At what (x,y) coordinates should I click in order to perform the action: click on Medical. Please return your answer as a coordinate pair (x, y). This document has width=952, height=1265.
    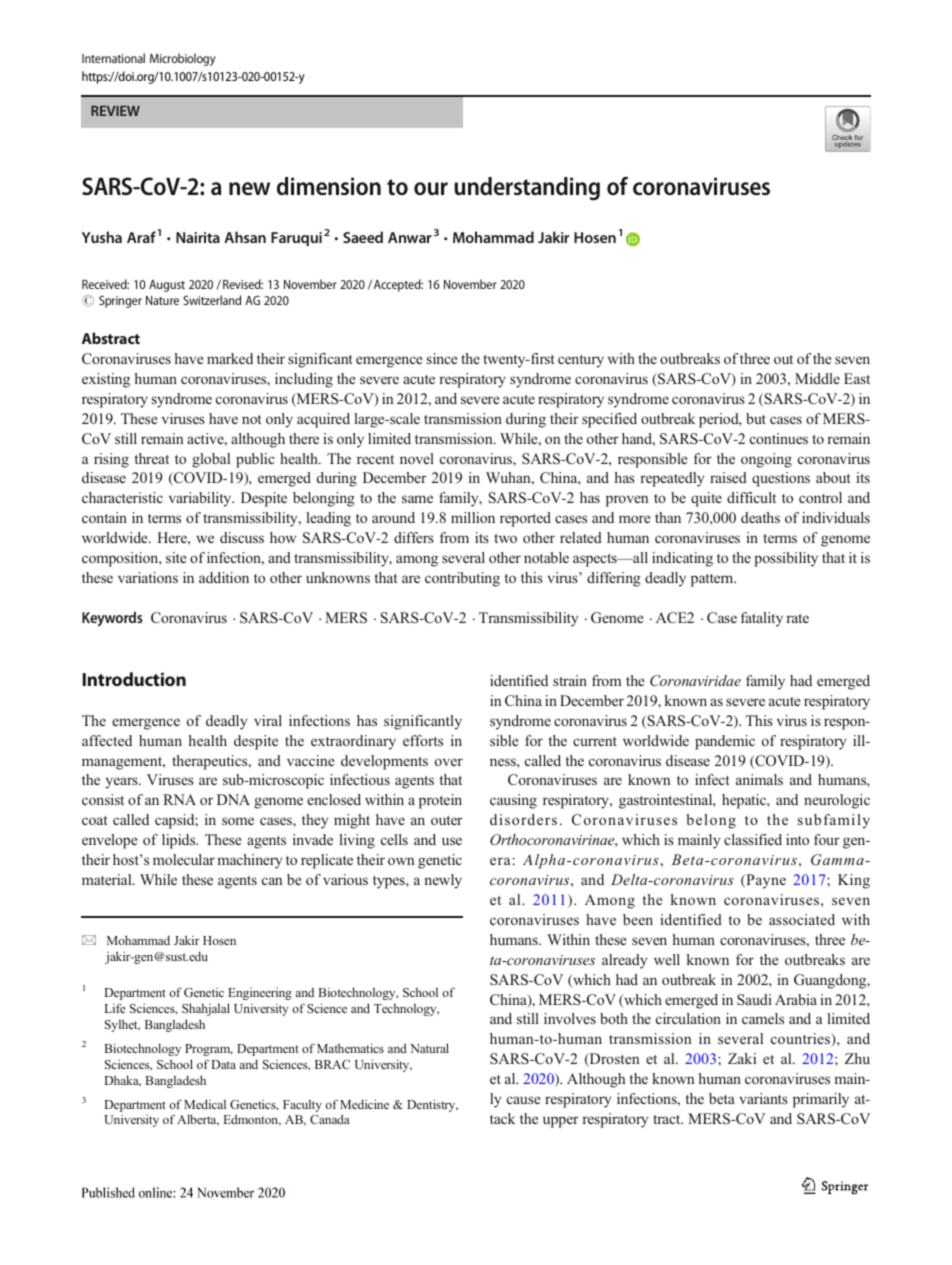
    Looking at the image, I should click on (205, 1104).
